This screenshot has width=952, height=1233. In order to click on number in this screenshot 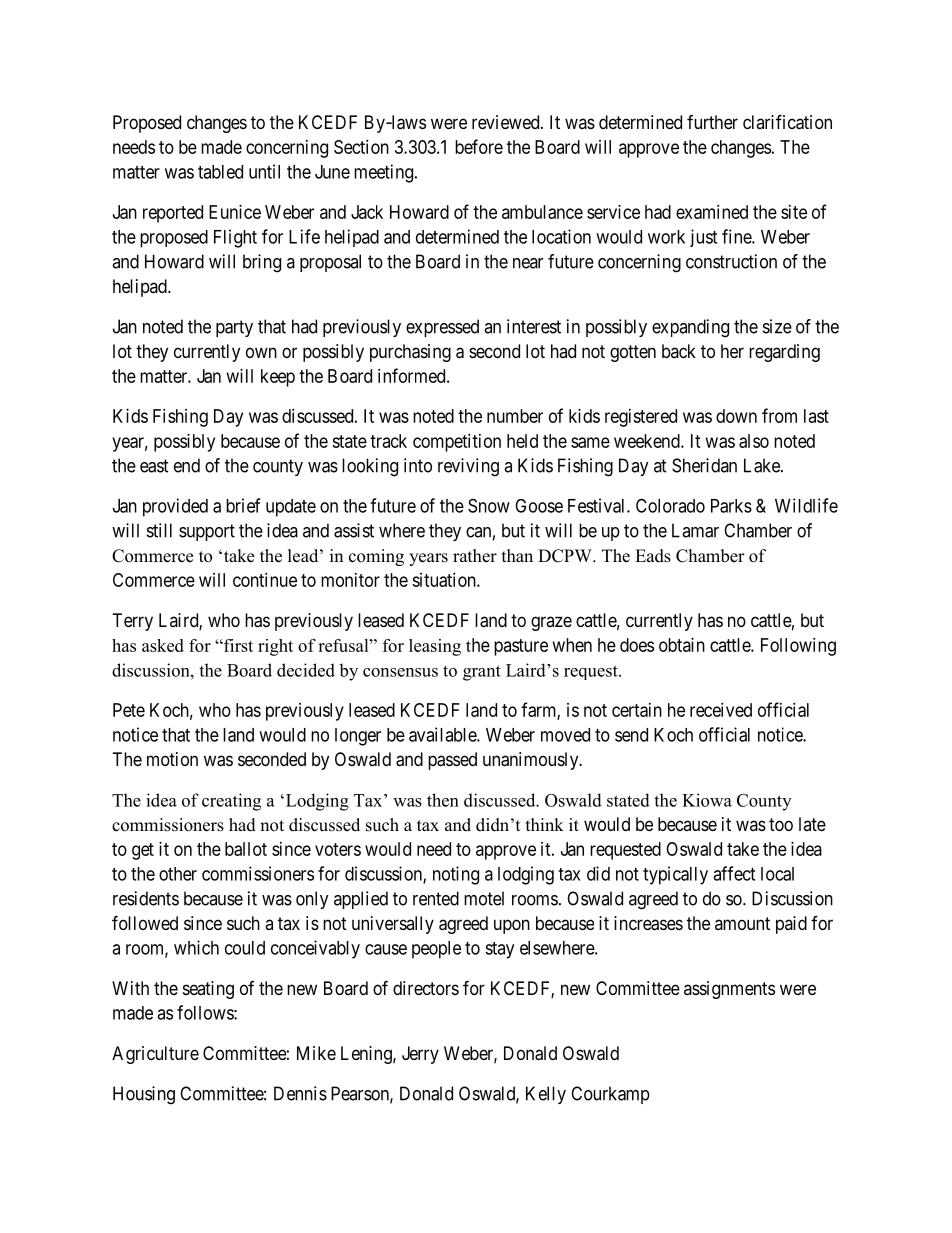, I will do `click(515, 416)`.
